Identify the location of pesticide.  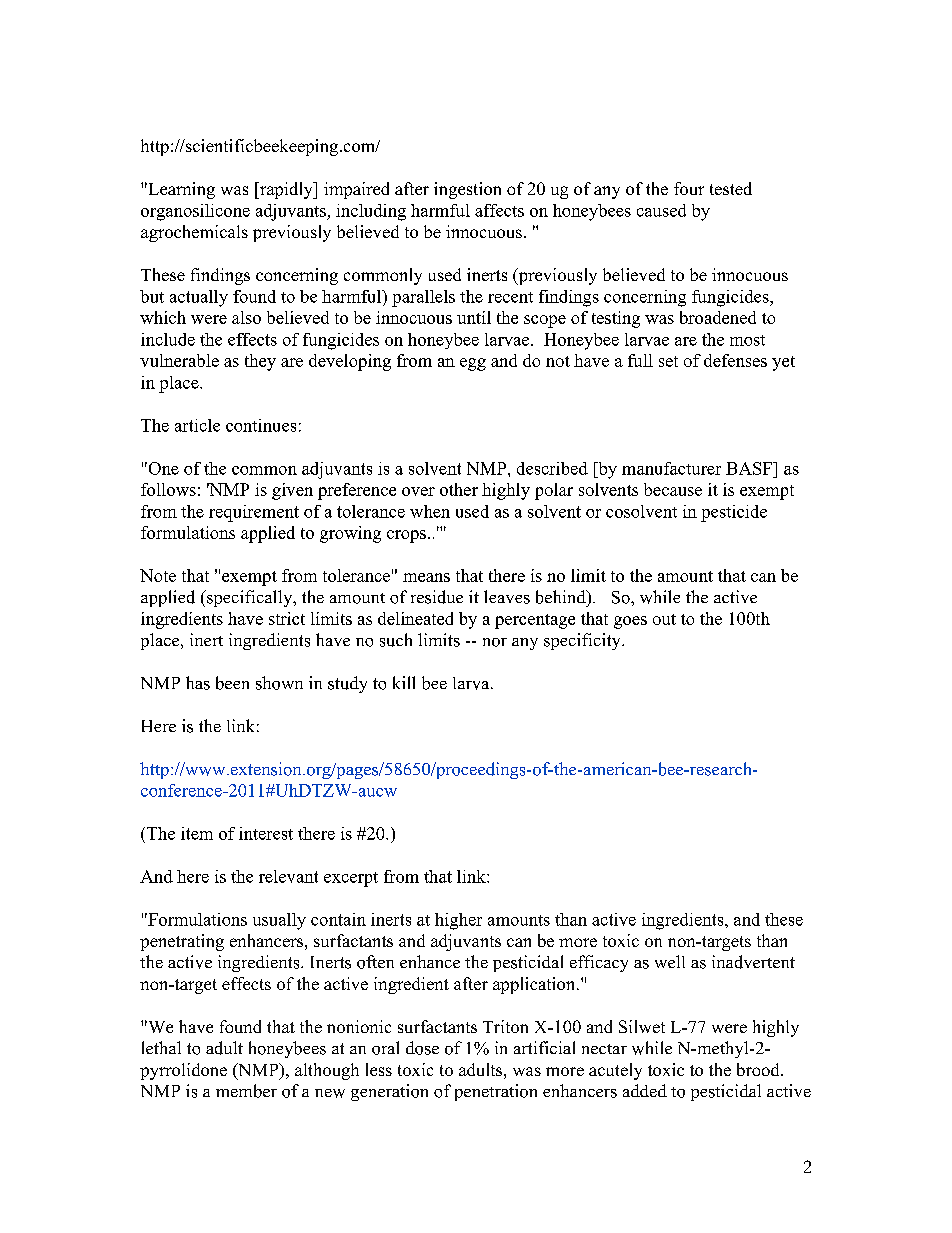
(734, 513).
